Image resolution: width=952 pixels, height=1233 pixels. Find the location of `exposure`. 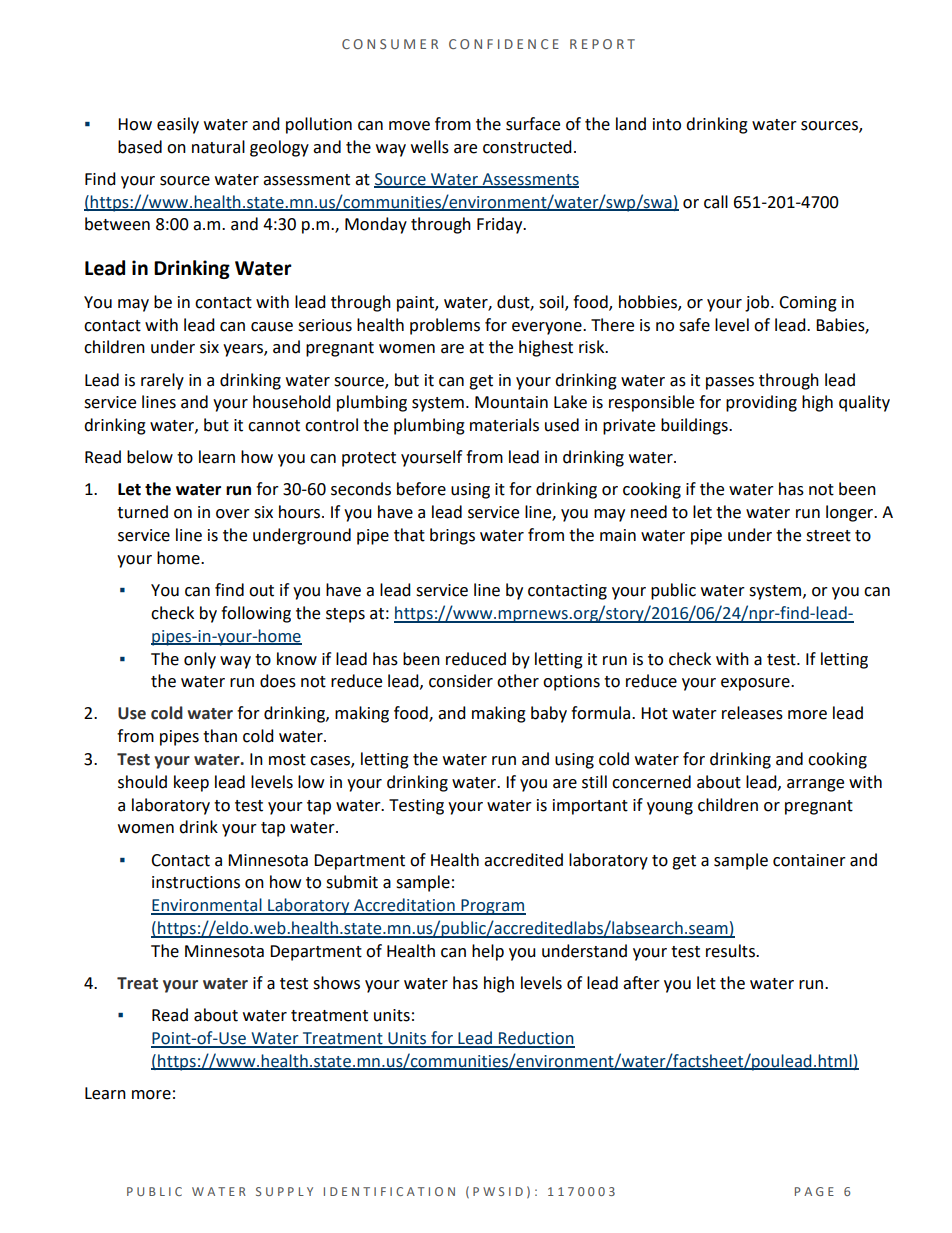

exposure is located at coordinates (756, 684).
